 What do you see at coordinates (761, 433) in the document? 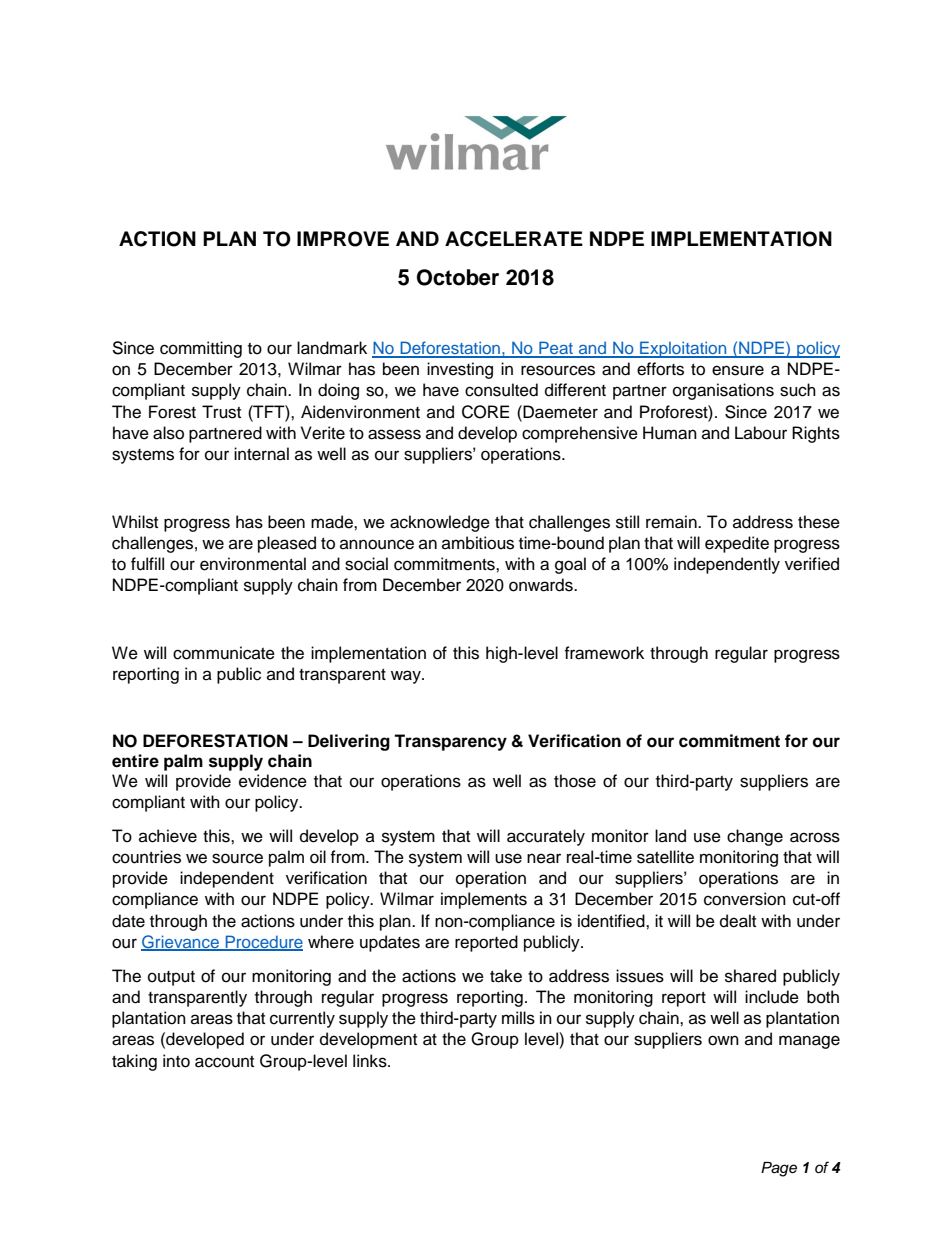
I see `Labour` at bounding box center [761, 433].
